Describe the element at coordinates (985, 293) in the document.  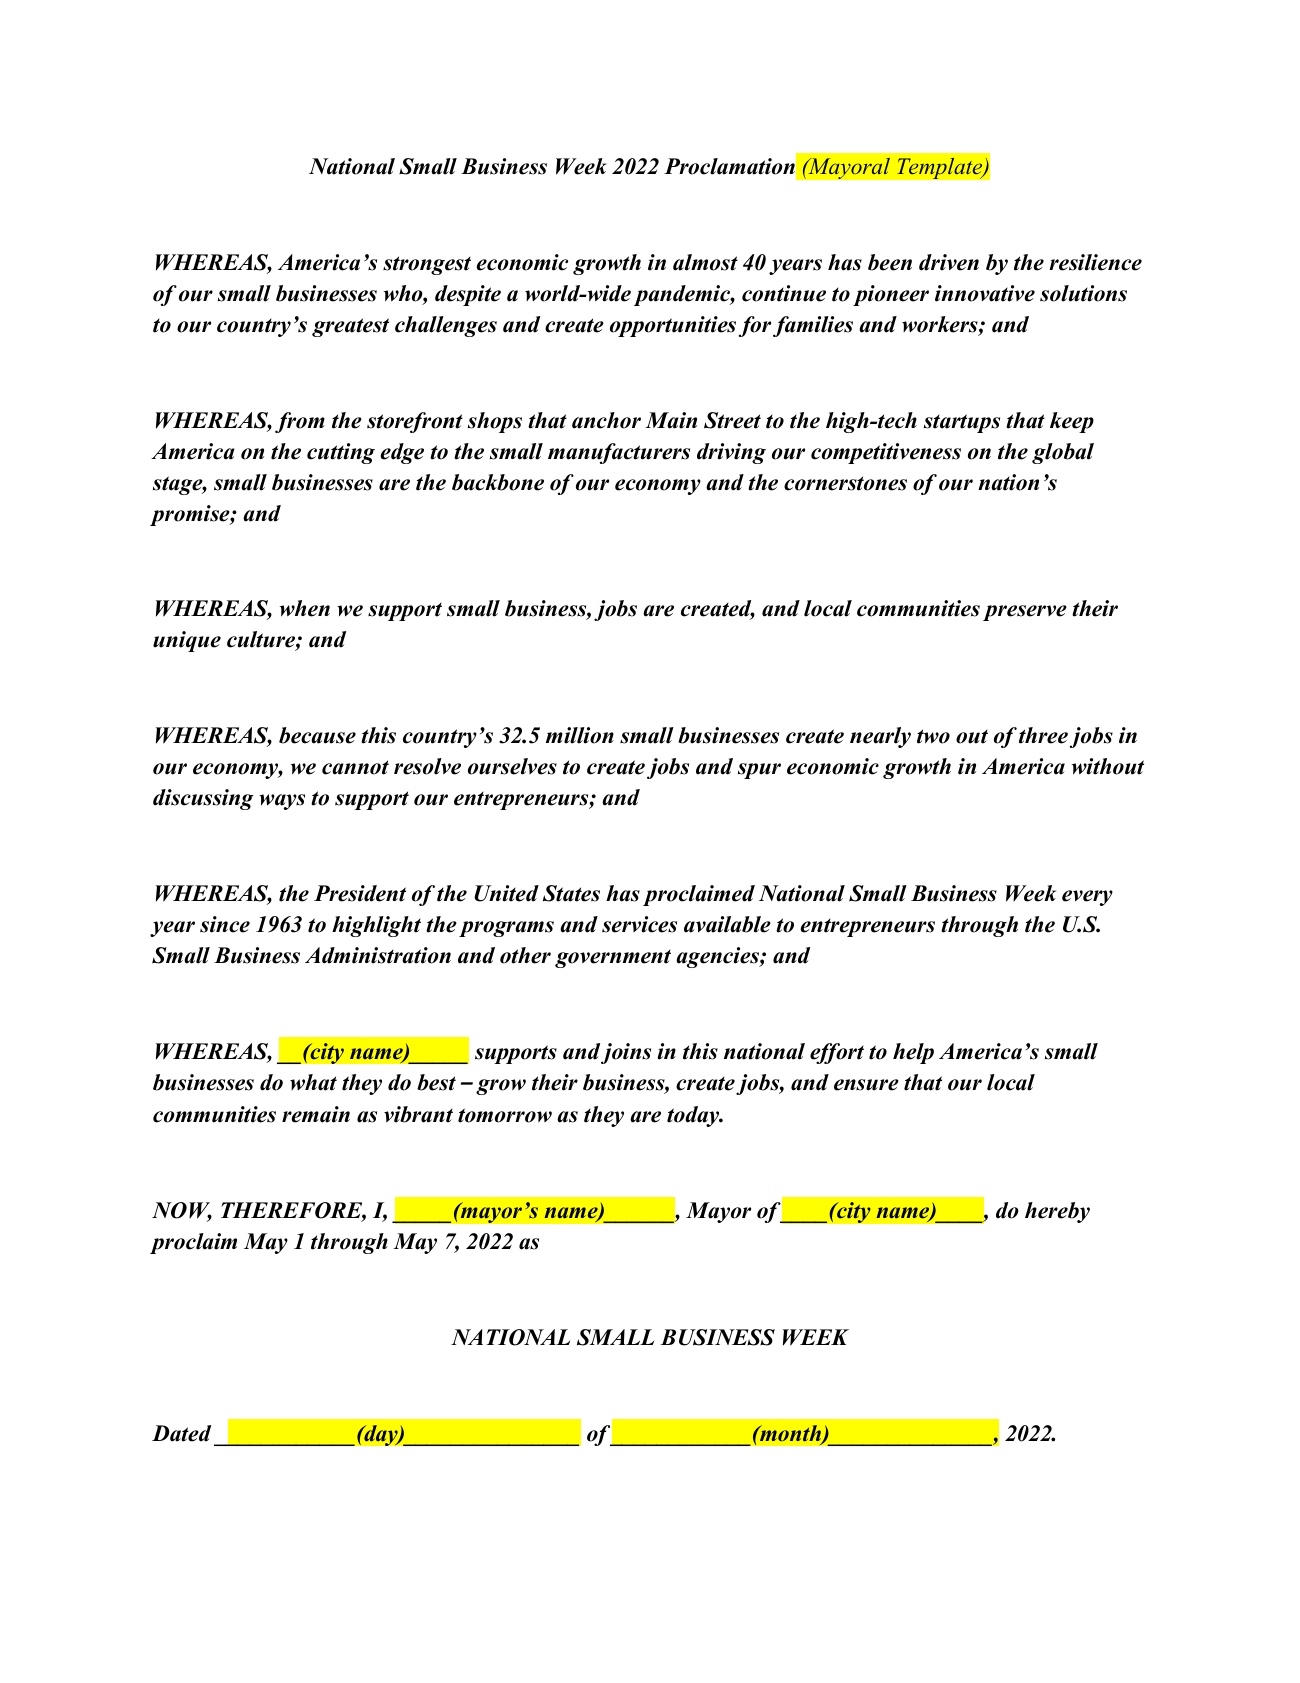
I see `innovative` at that location.
